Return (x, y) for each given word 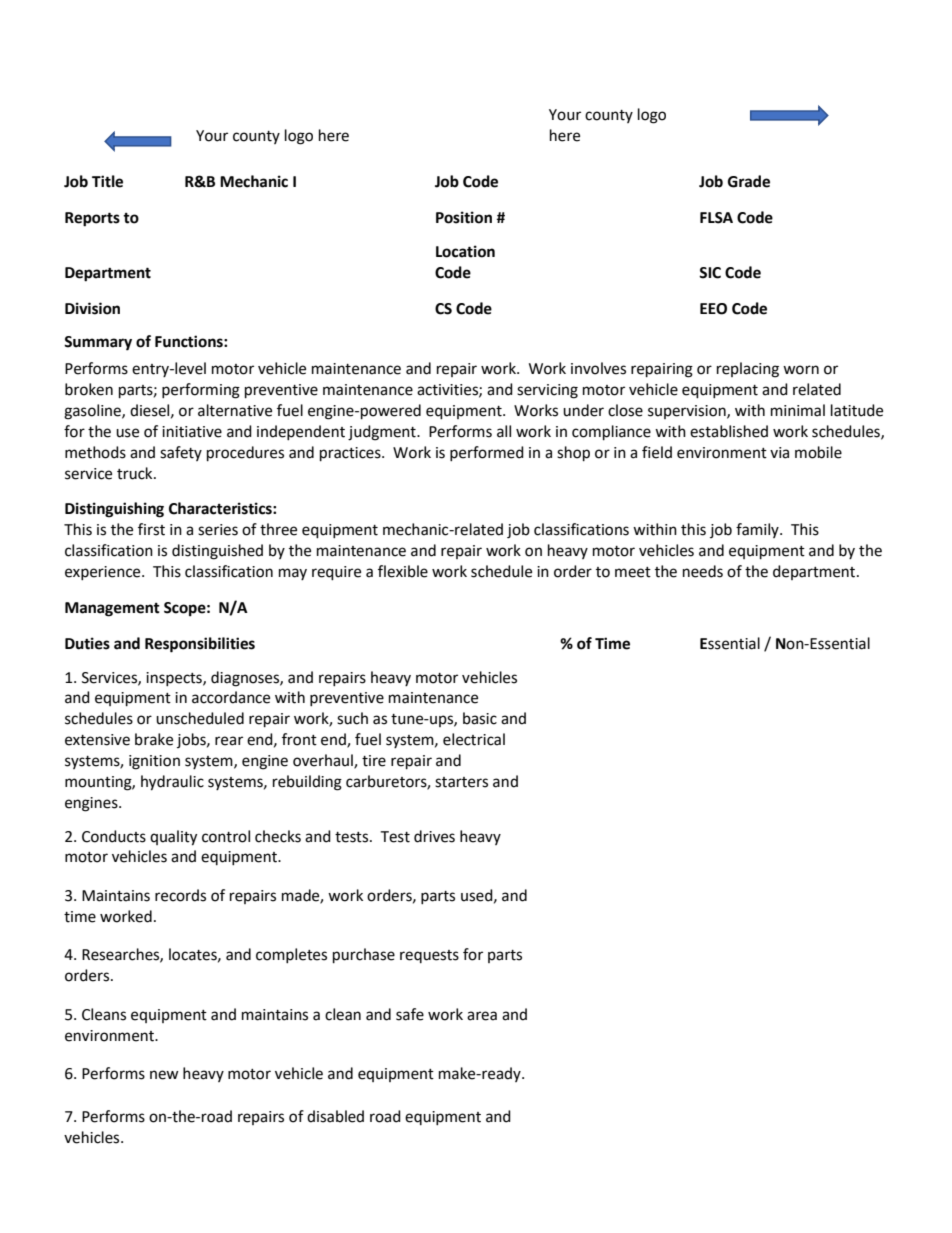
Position (464, 217)
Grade (749, 181)
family (758, 530)
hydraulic (172, 783)
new (164, 1075)
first (151, 529)
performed (487, 453)
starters (461, 782)
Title (107, 181)
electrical (474, 739)
